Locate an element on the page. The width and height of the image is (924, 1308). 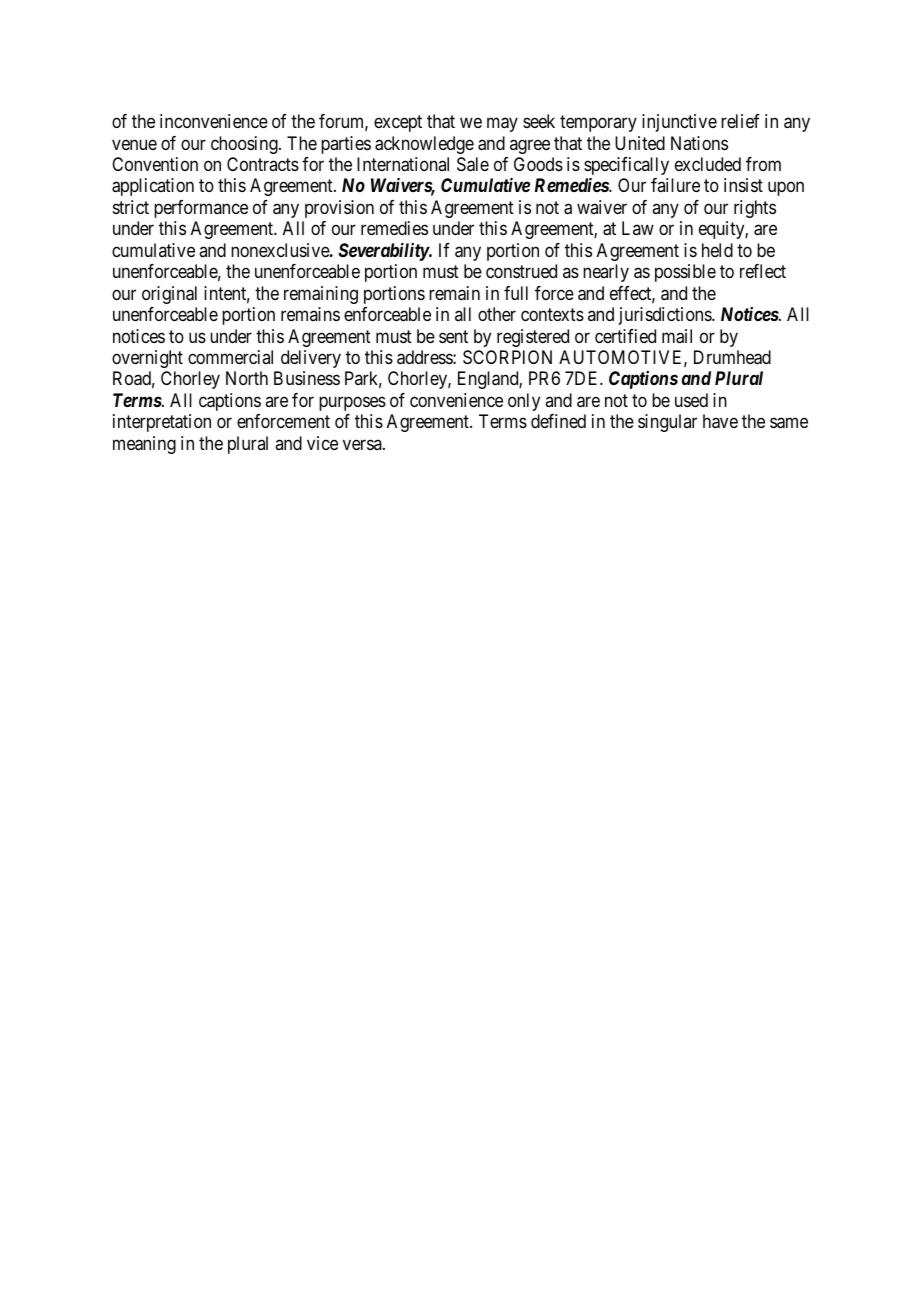
mail is located at coordinates (677, 336).
